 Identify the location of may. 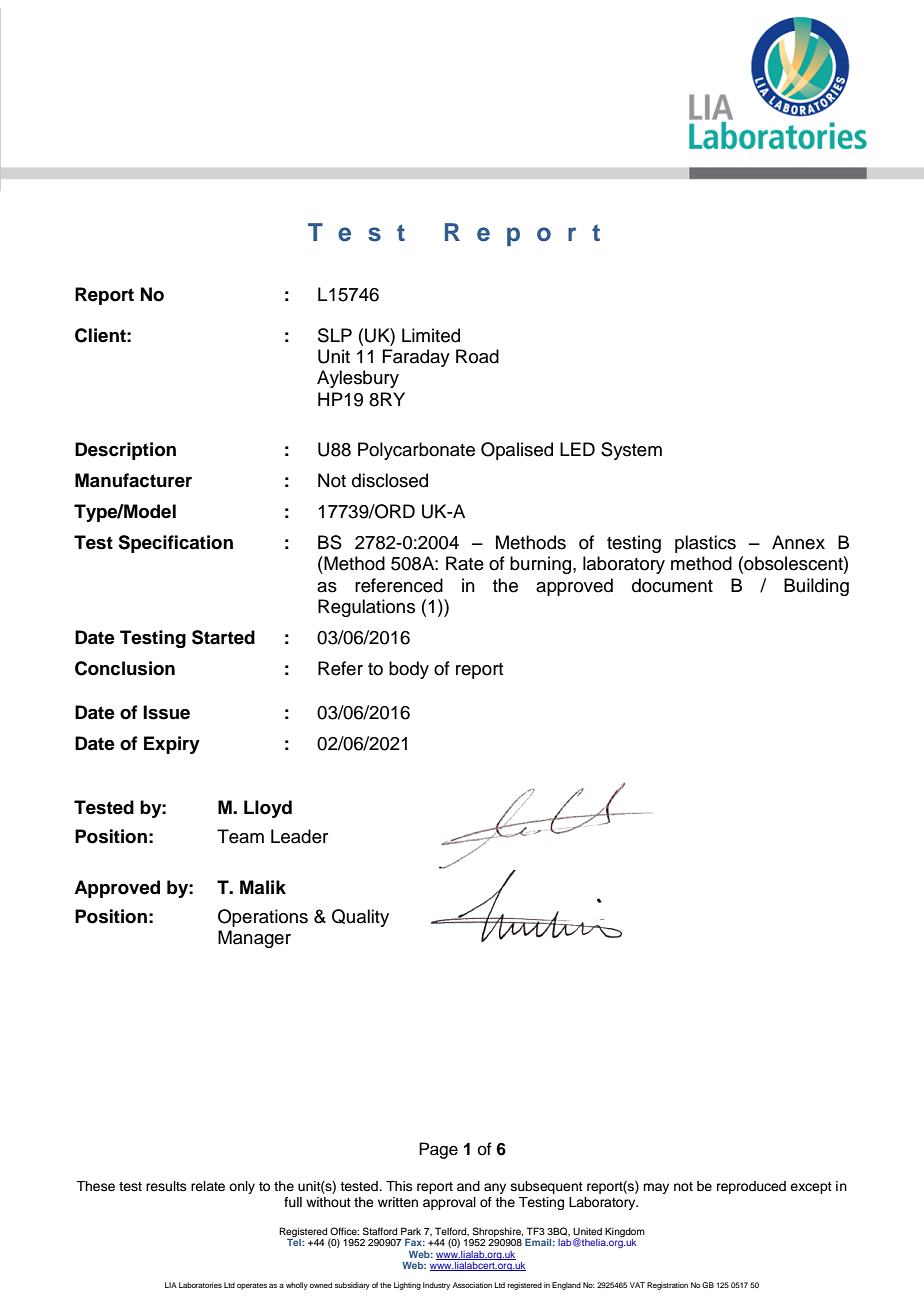
(656, 1188).
